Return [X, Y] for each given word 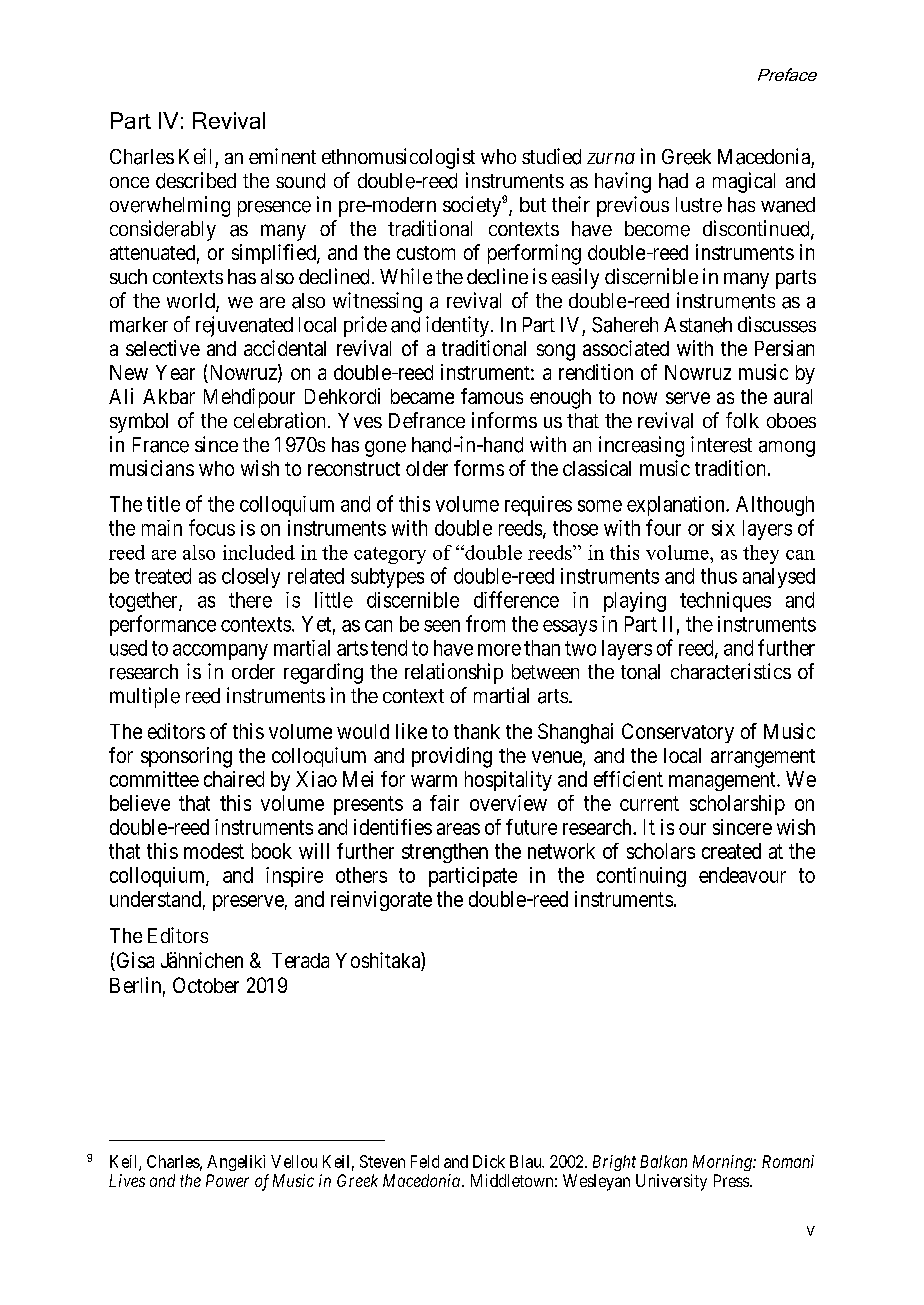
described [196, 180]
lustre [699, 205]
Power [227, 1180]
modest [214, 851]
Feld [425, 1161]
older [427, 468]
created [731, 851]
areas [458, 829]
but [533, 204]
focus [212, 527]
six [723, 528]
